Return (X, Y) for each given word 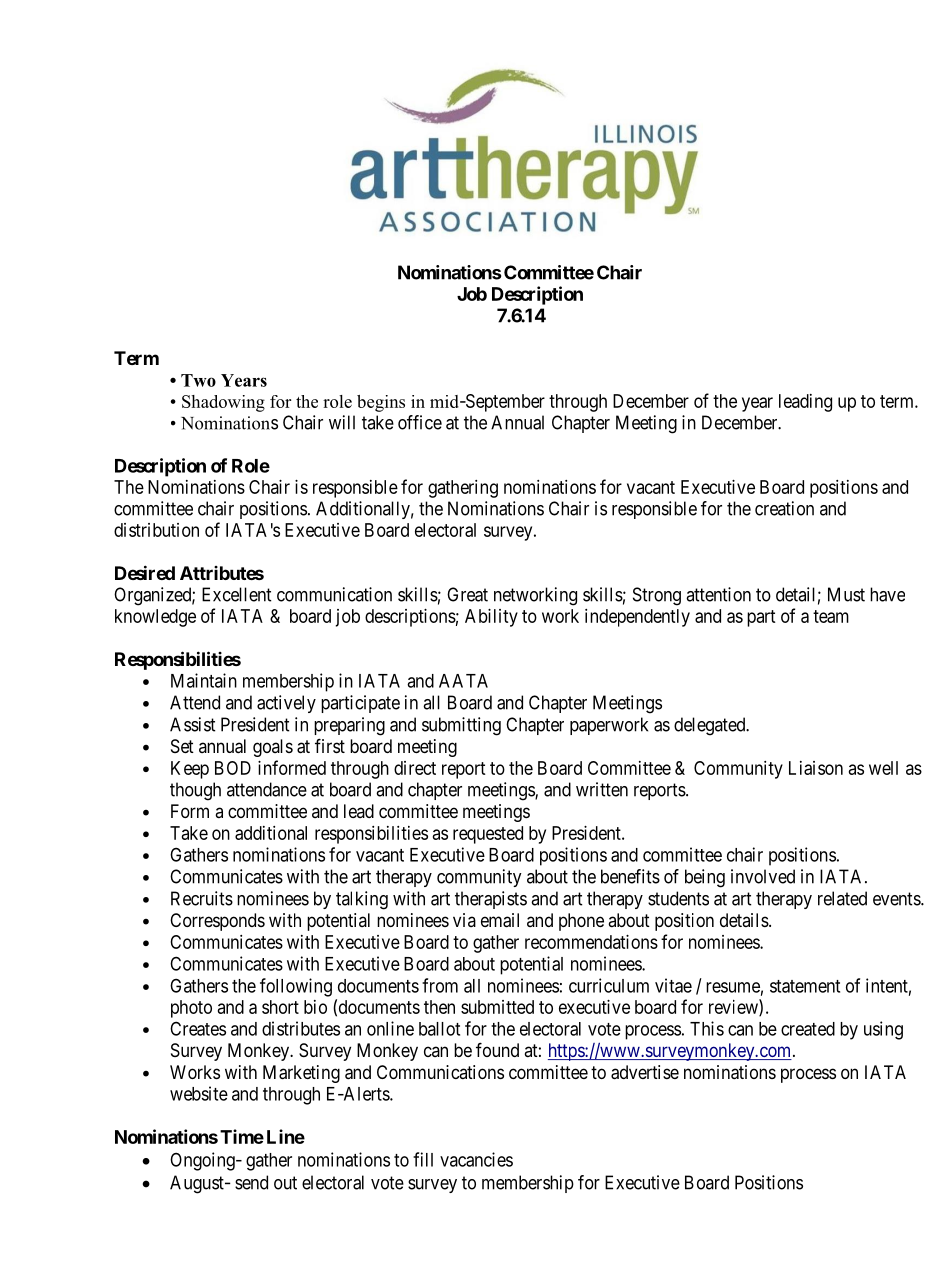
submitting (461, 726)
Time (242, 1136)
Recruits (202, 898)
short (280, 1007)
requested (488, 835)
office (420, 422)
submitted (497, 1007)
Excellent (237, 594)
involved (763, 876)
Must (846, 594)
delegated (711, 726)
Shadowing (223, 403)
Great (467, 594)
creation (784, 508)
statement (805, 986)
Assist (193, 724)
